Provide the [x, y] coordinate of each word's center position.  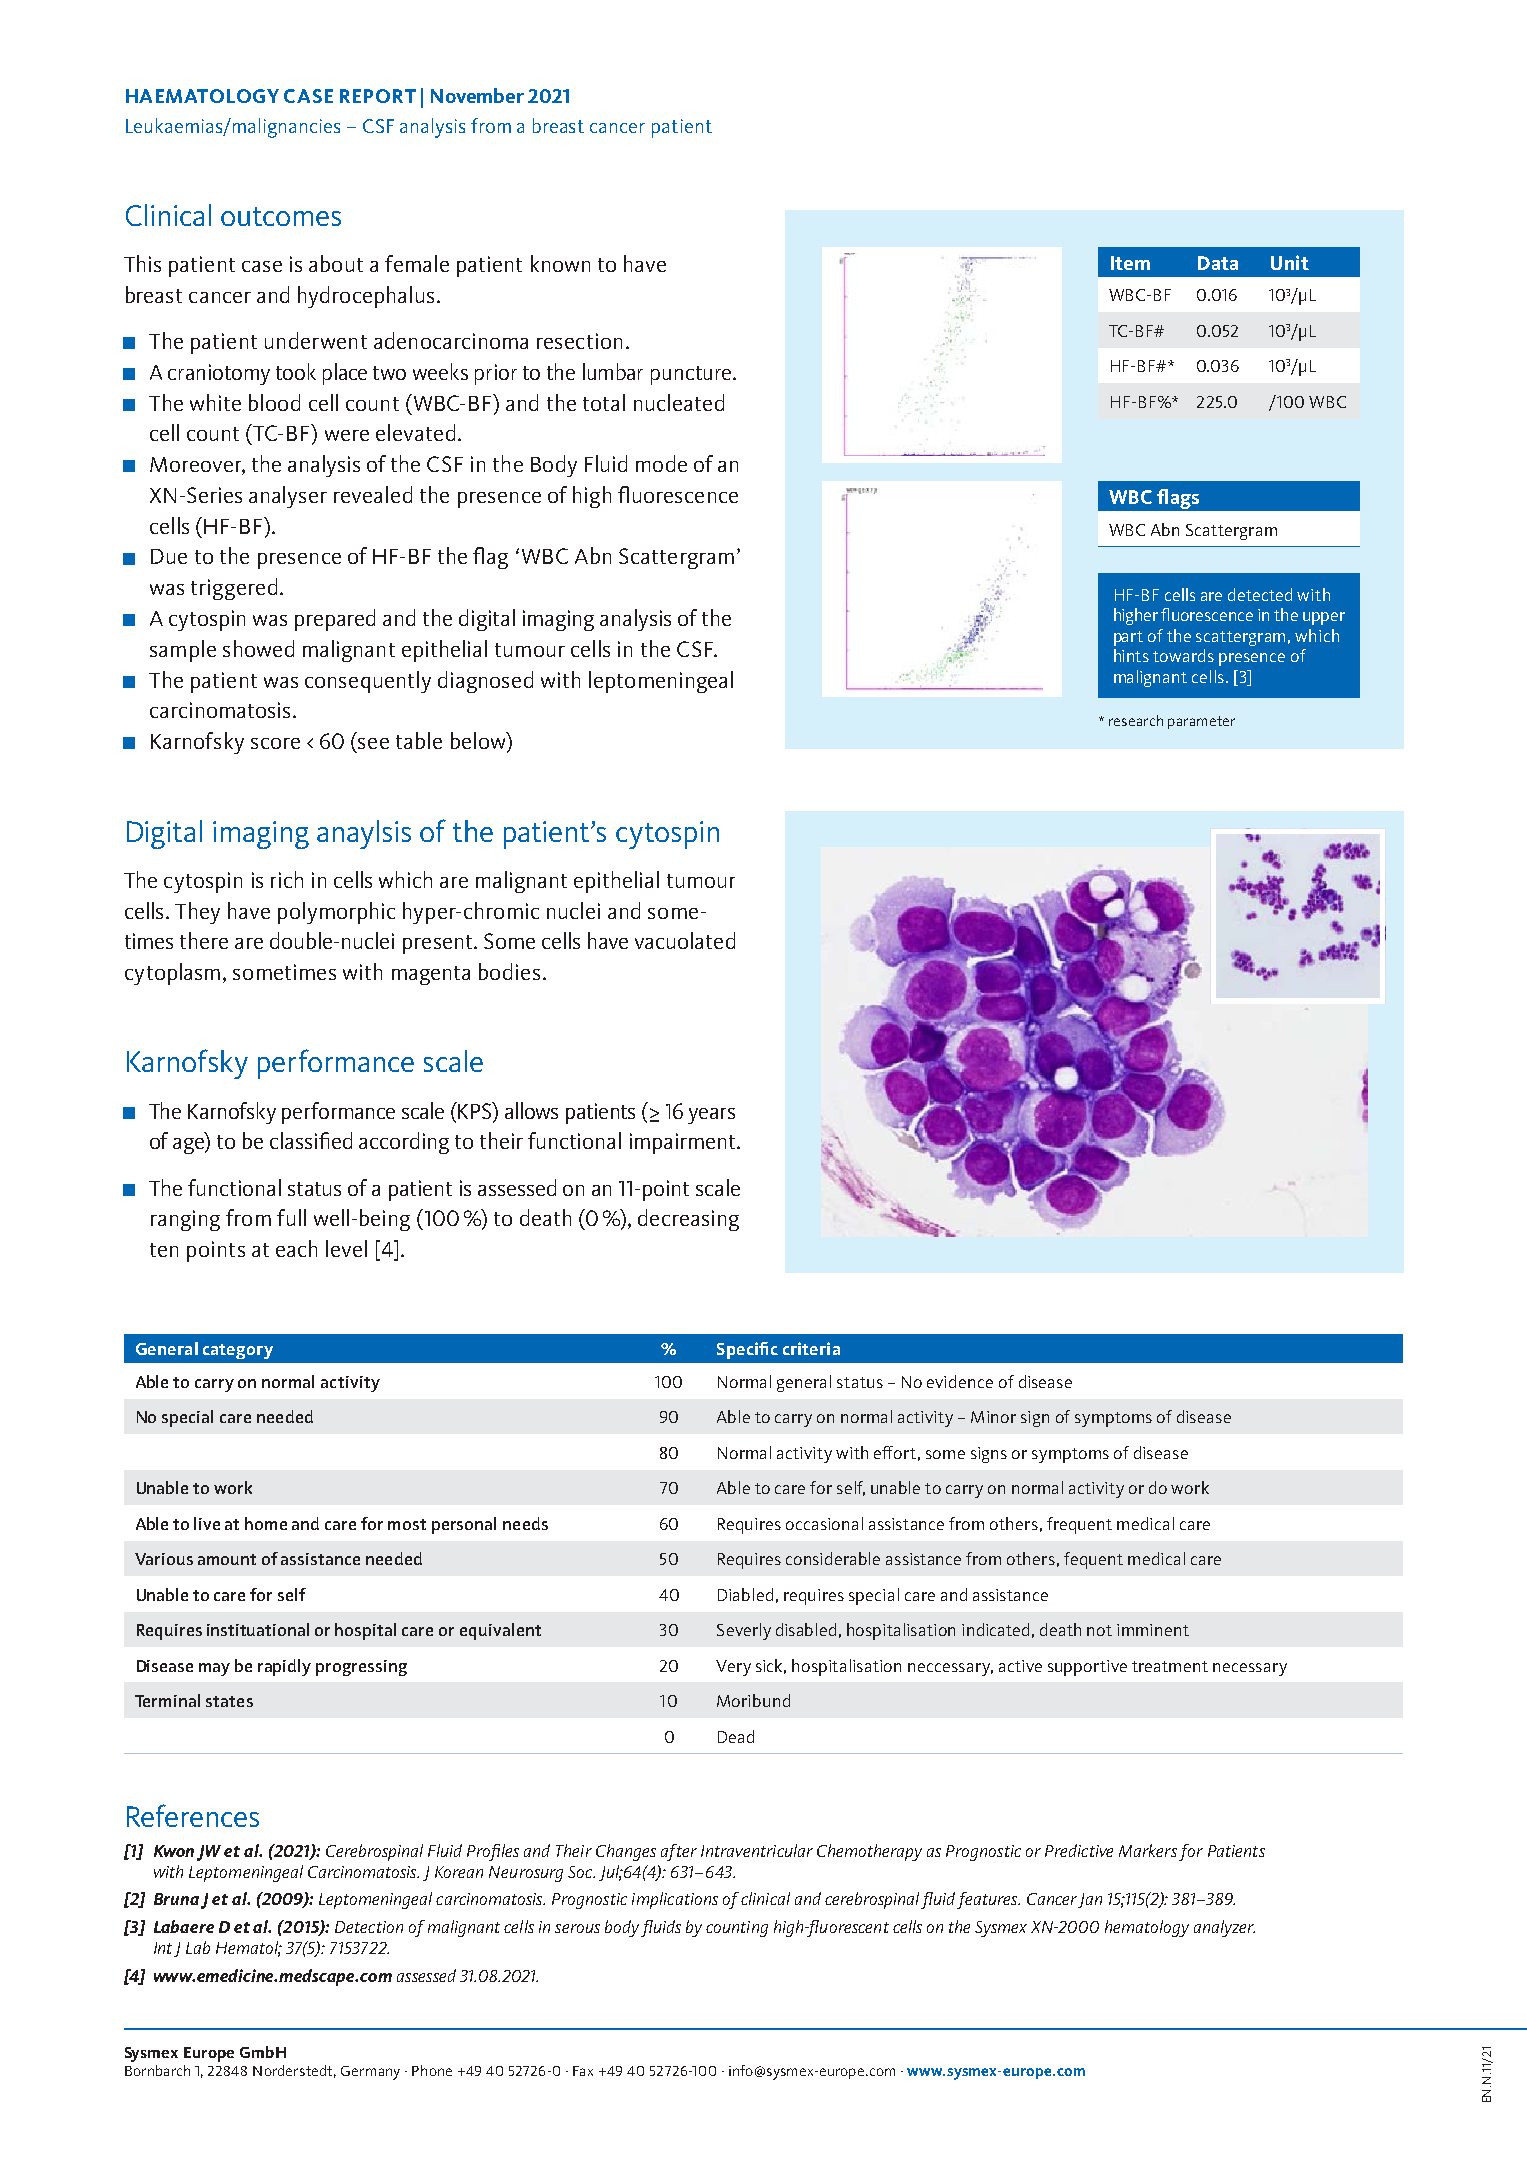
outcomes [281, 216]
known [560, 263]
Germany [370, 2073]
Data [1218, 263]
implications [675, 1900]
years [711, 1116]
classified [311, 1140]
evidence [960, 1381]
